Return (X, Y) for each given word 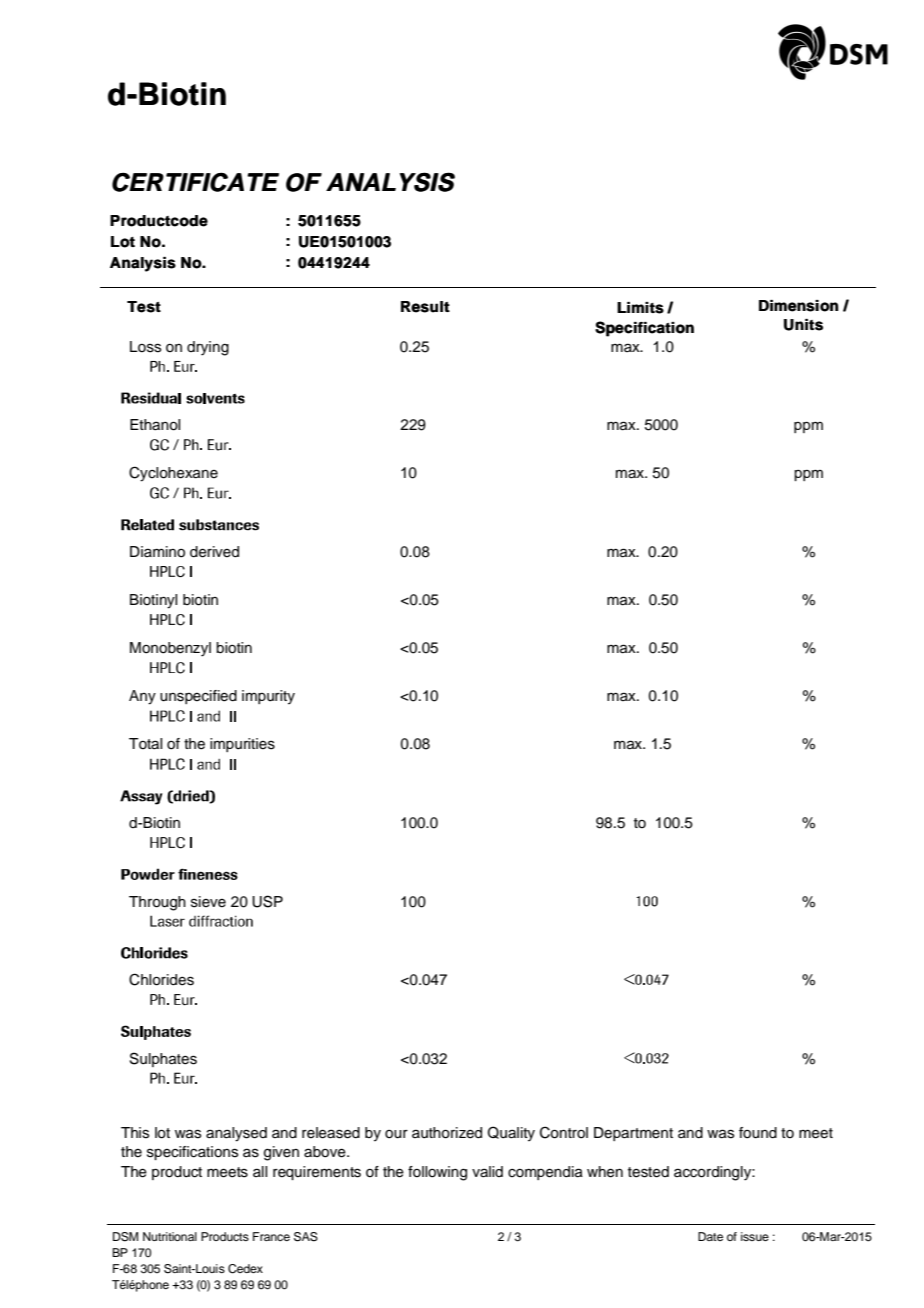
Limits (640, 308)
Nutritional (170, 1236)
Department (633, 1134)
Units (803, 325)
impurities (242, 745)
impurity (268, 697)
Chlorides (161, 979)
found (758, 1133)
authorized (447, 1133)
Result (425, 307)
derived (214, 552)
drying (208, 348)
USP (267, 901)
